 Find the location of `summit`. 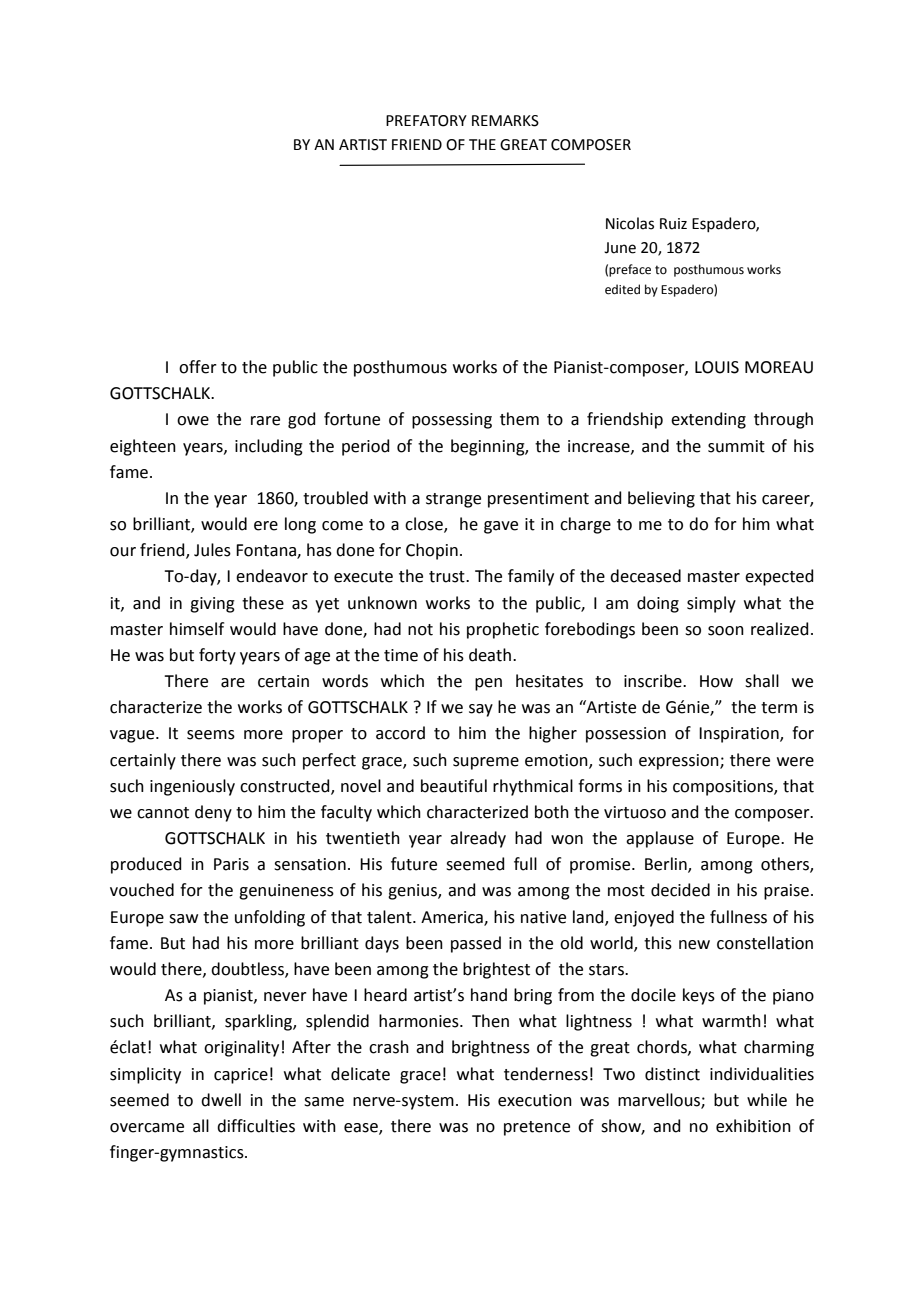

summit is located at coordinates (736, 446).
